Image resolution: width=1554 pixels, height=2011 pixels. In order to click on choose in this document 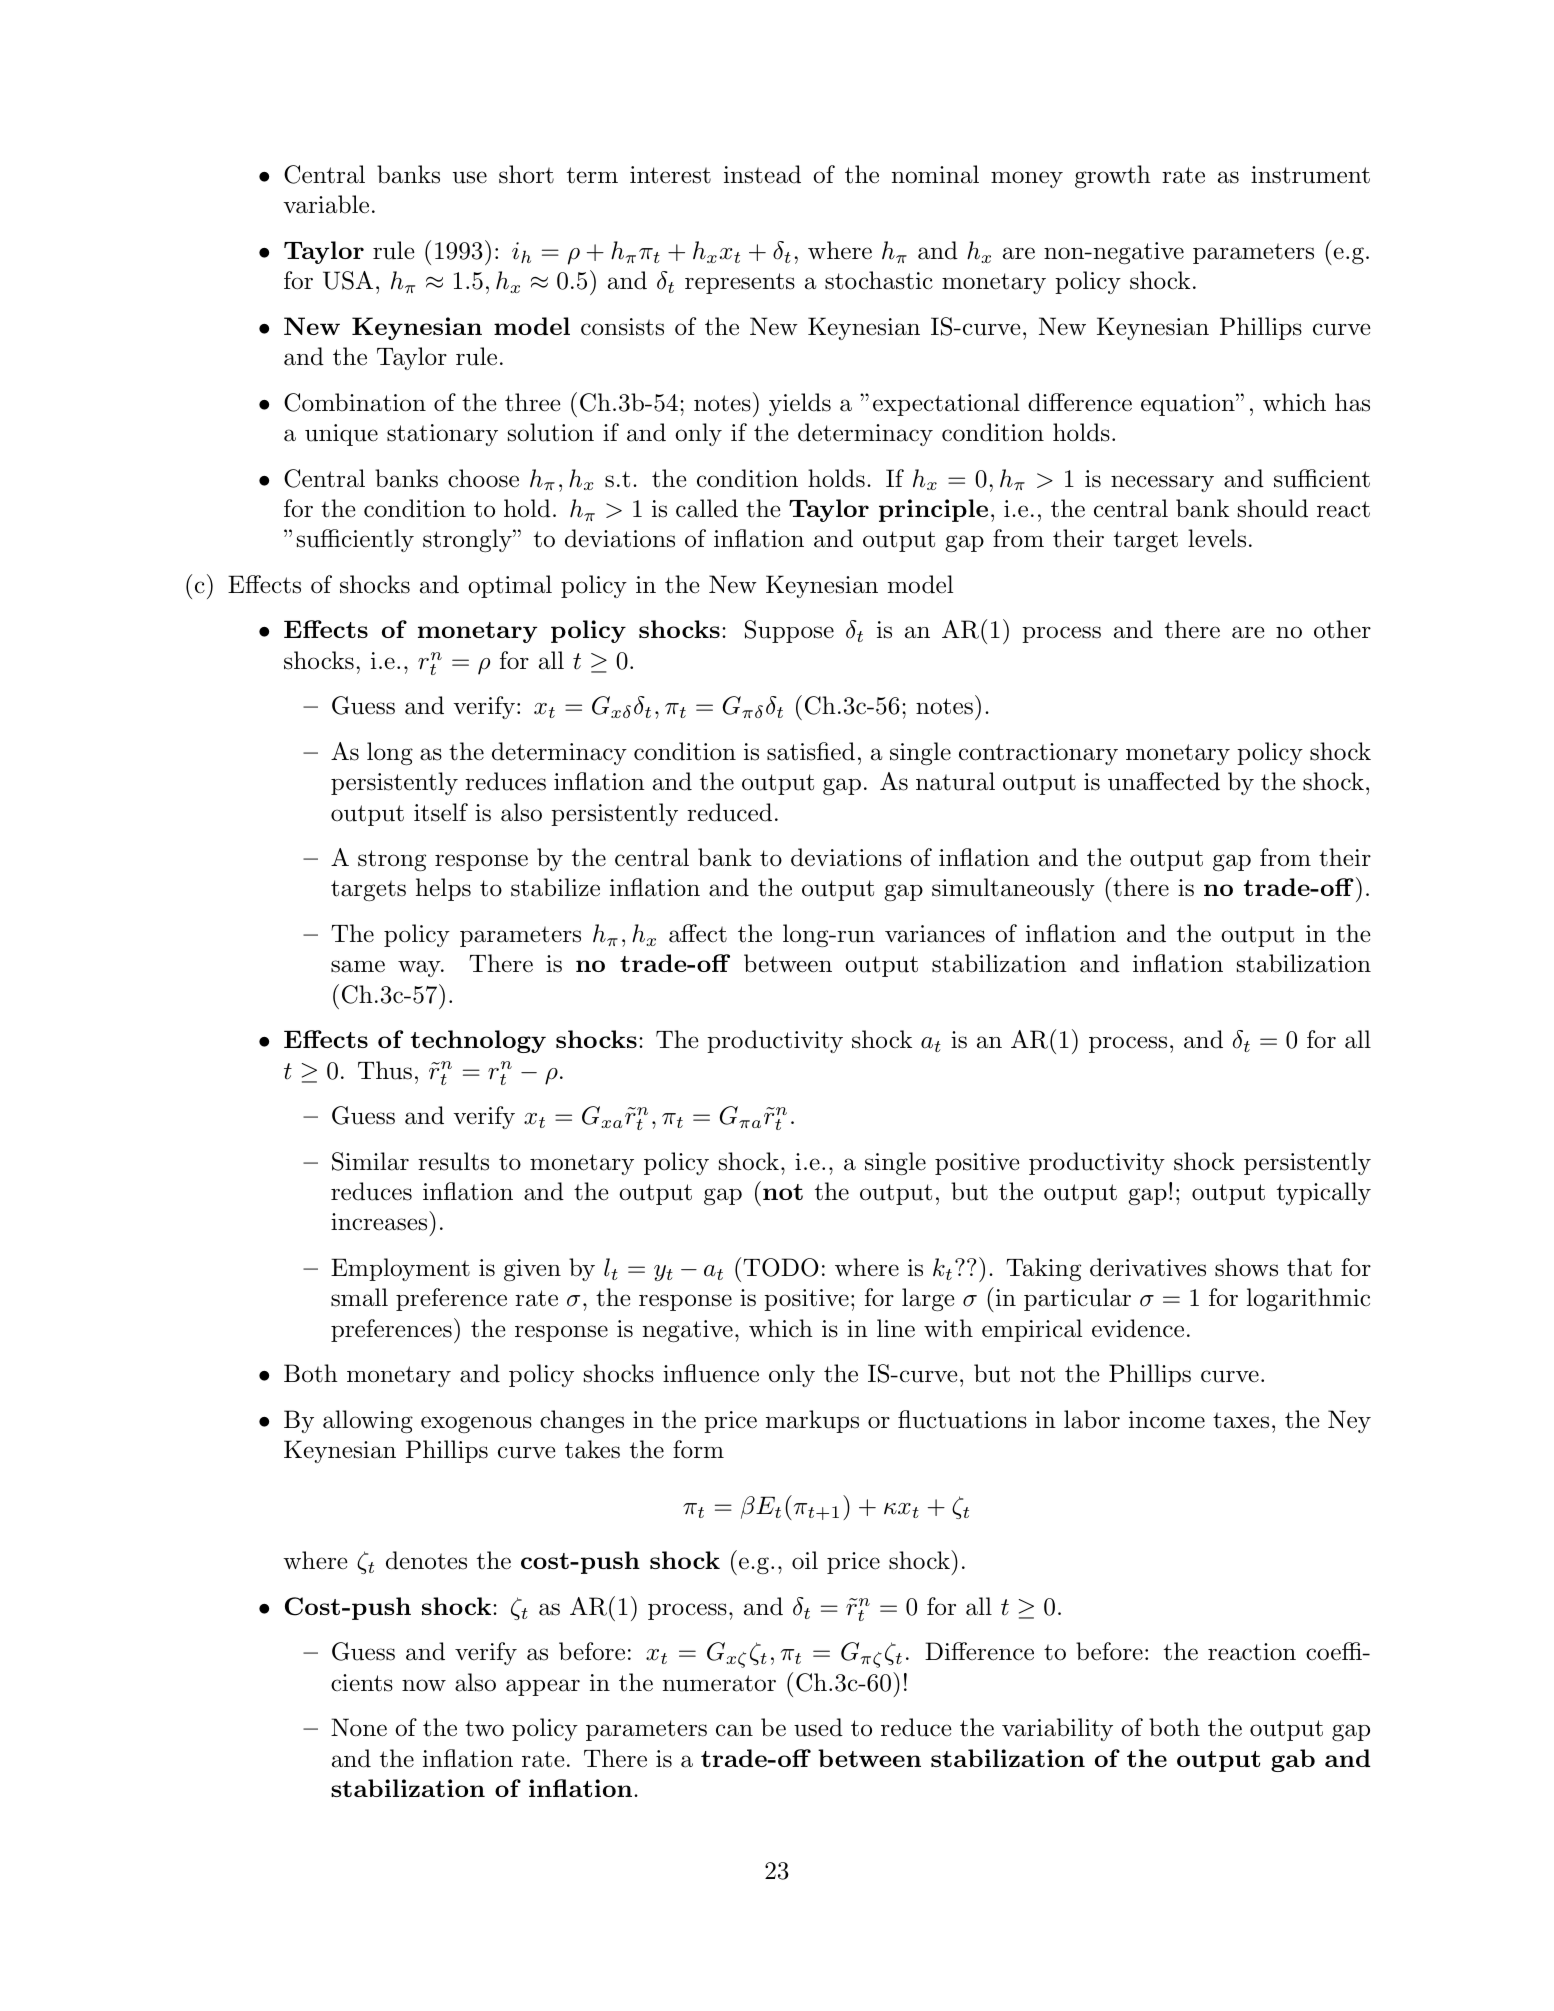, I will do `click(483, 478)`.
